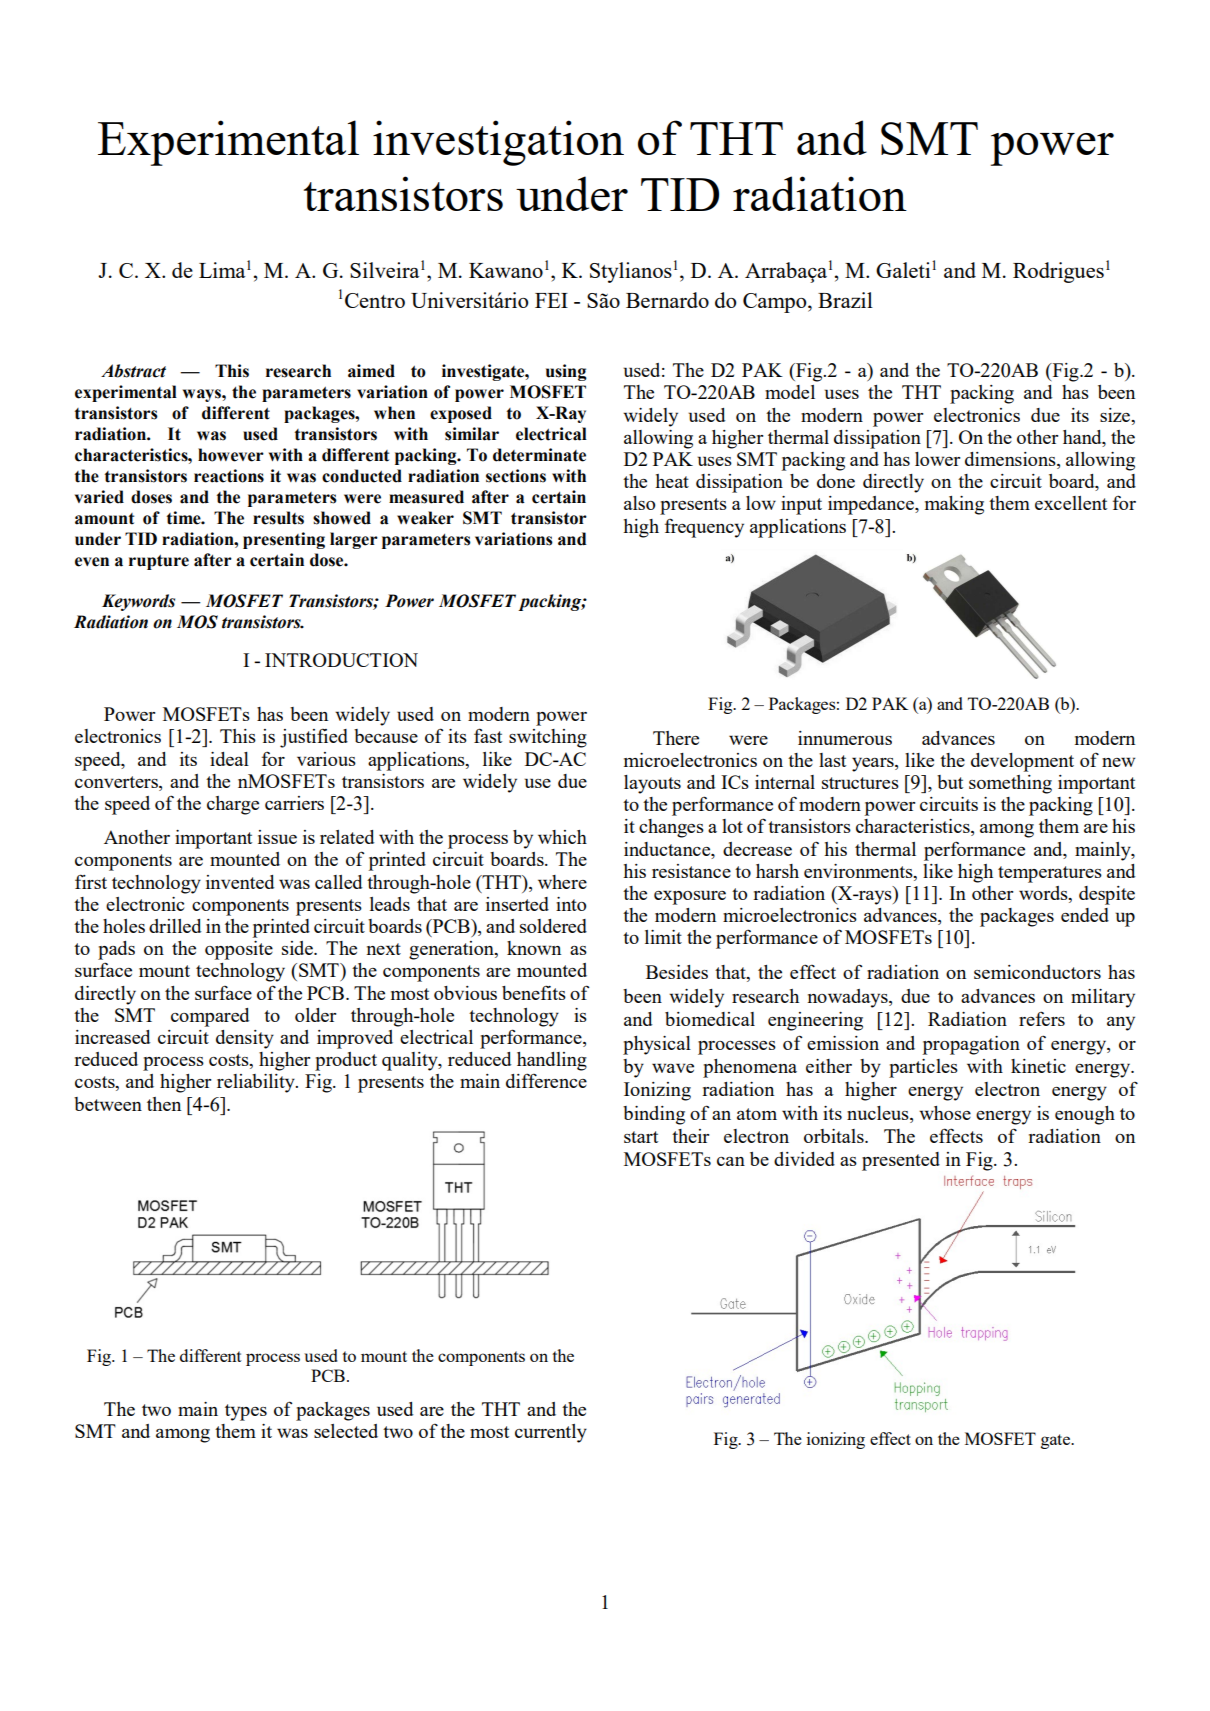 This document has height=1711, width=1210. What do you see at coordinates (346, 1431) in the document?
I see `selected` at bounding box center [346, 1431].
